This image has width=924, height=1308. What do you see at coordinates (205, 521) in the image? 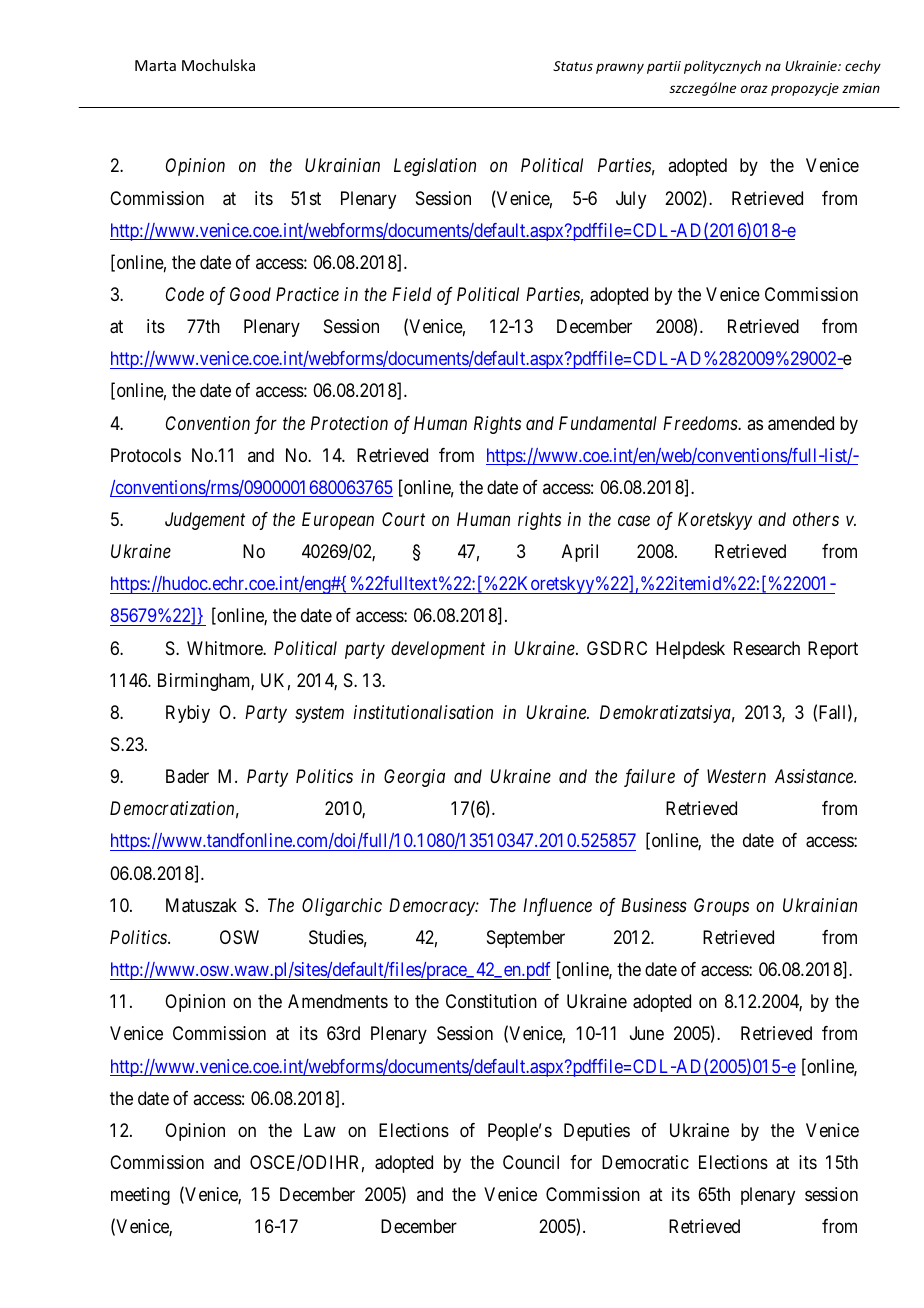
I see `Judgement` at bounding box center [205, 521].
